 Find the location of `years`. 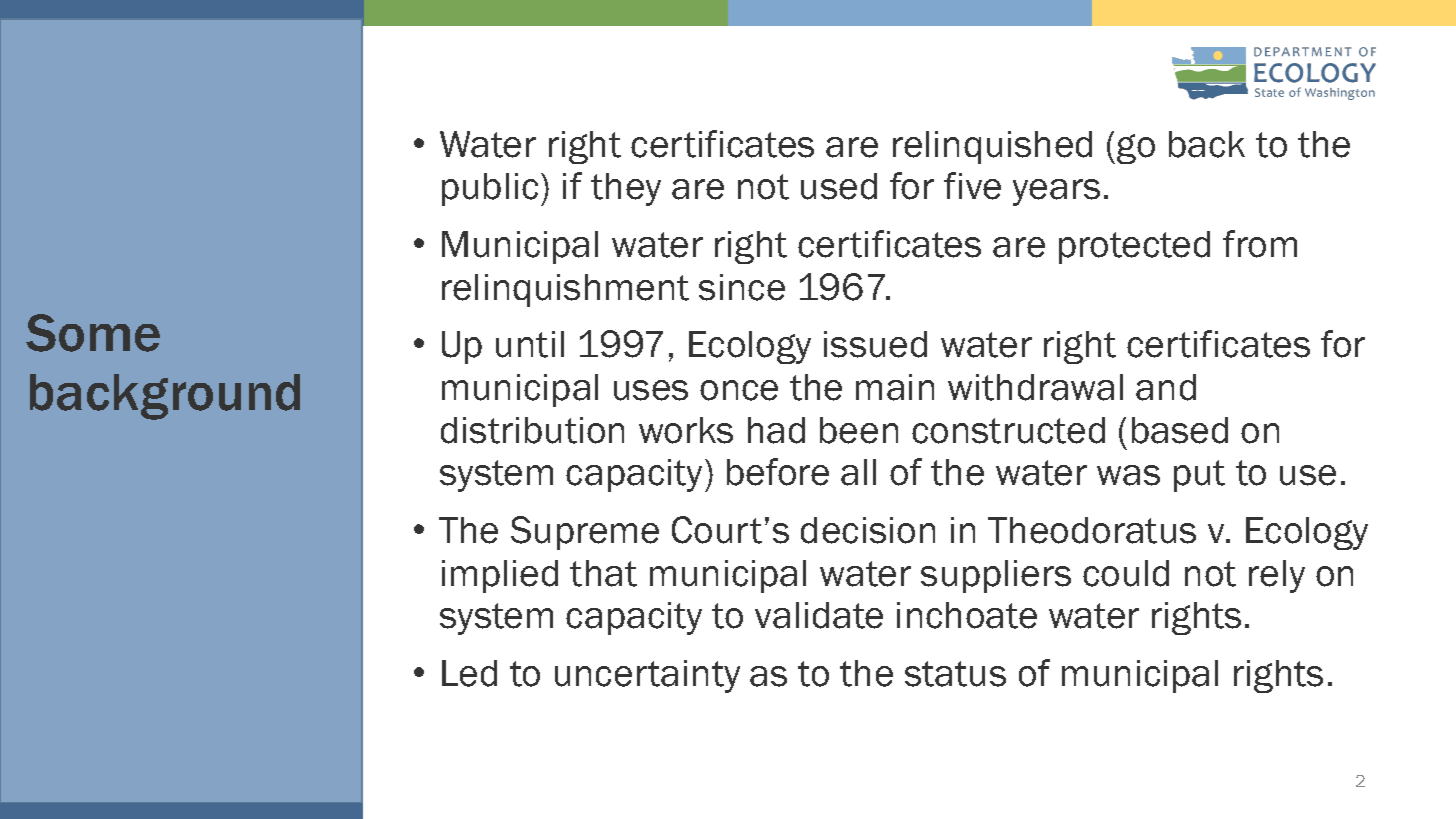

years is located at coordinates (1056, 192).
